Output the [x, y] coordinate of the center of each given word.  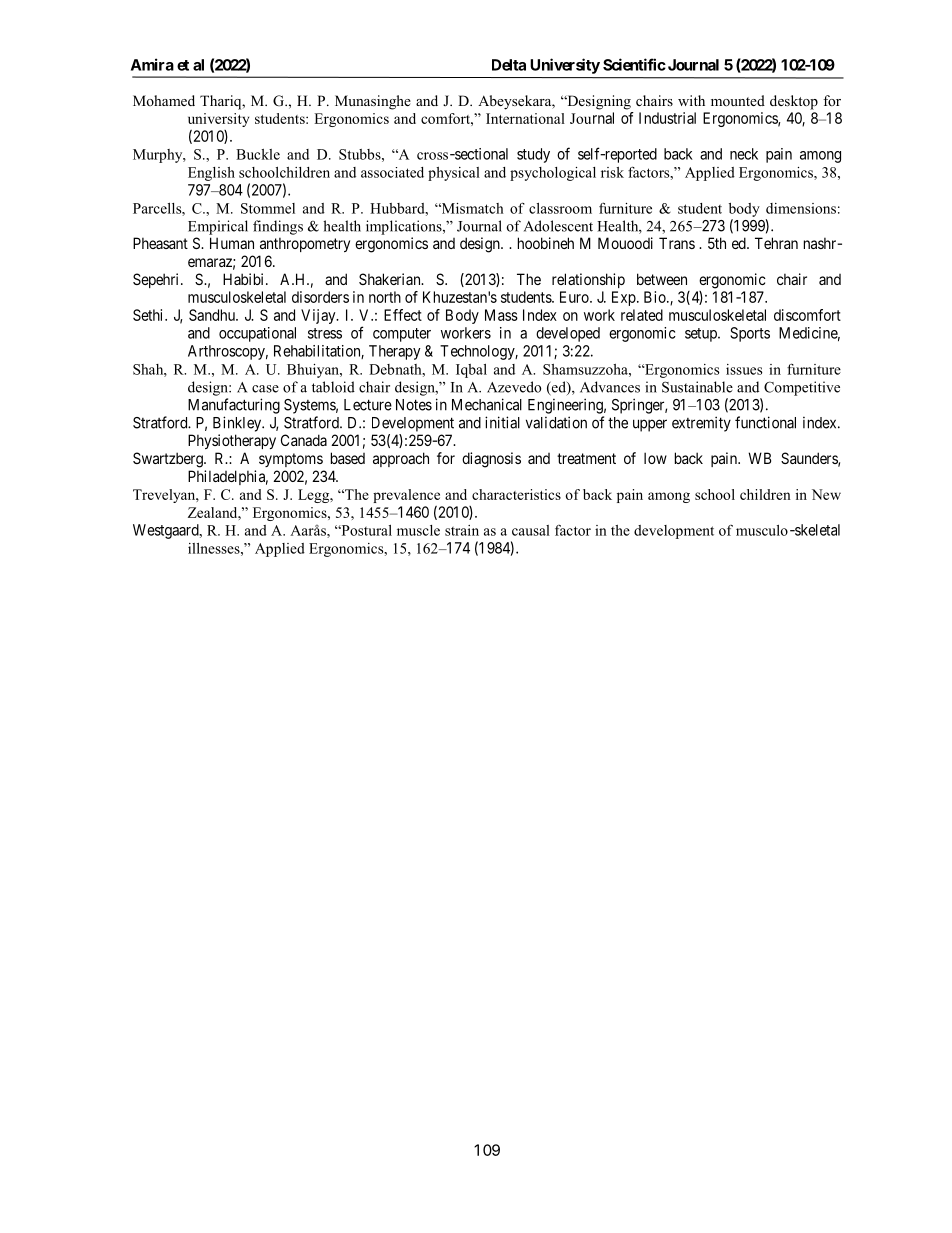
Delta [509, 65]
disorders [320, 297]
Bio [656, 297]
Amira [152, 64]
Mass [501, 315]
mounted [738, 100]
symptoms [291, 460]
